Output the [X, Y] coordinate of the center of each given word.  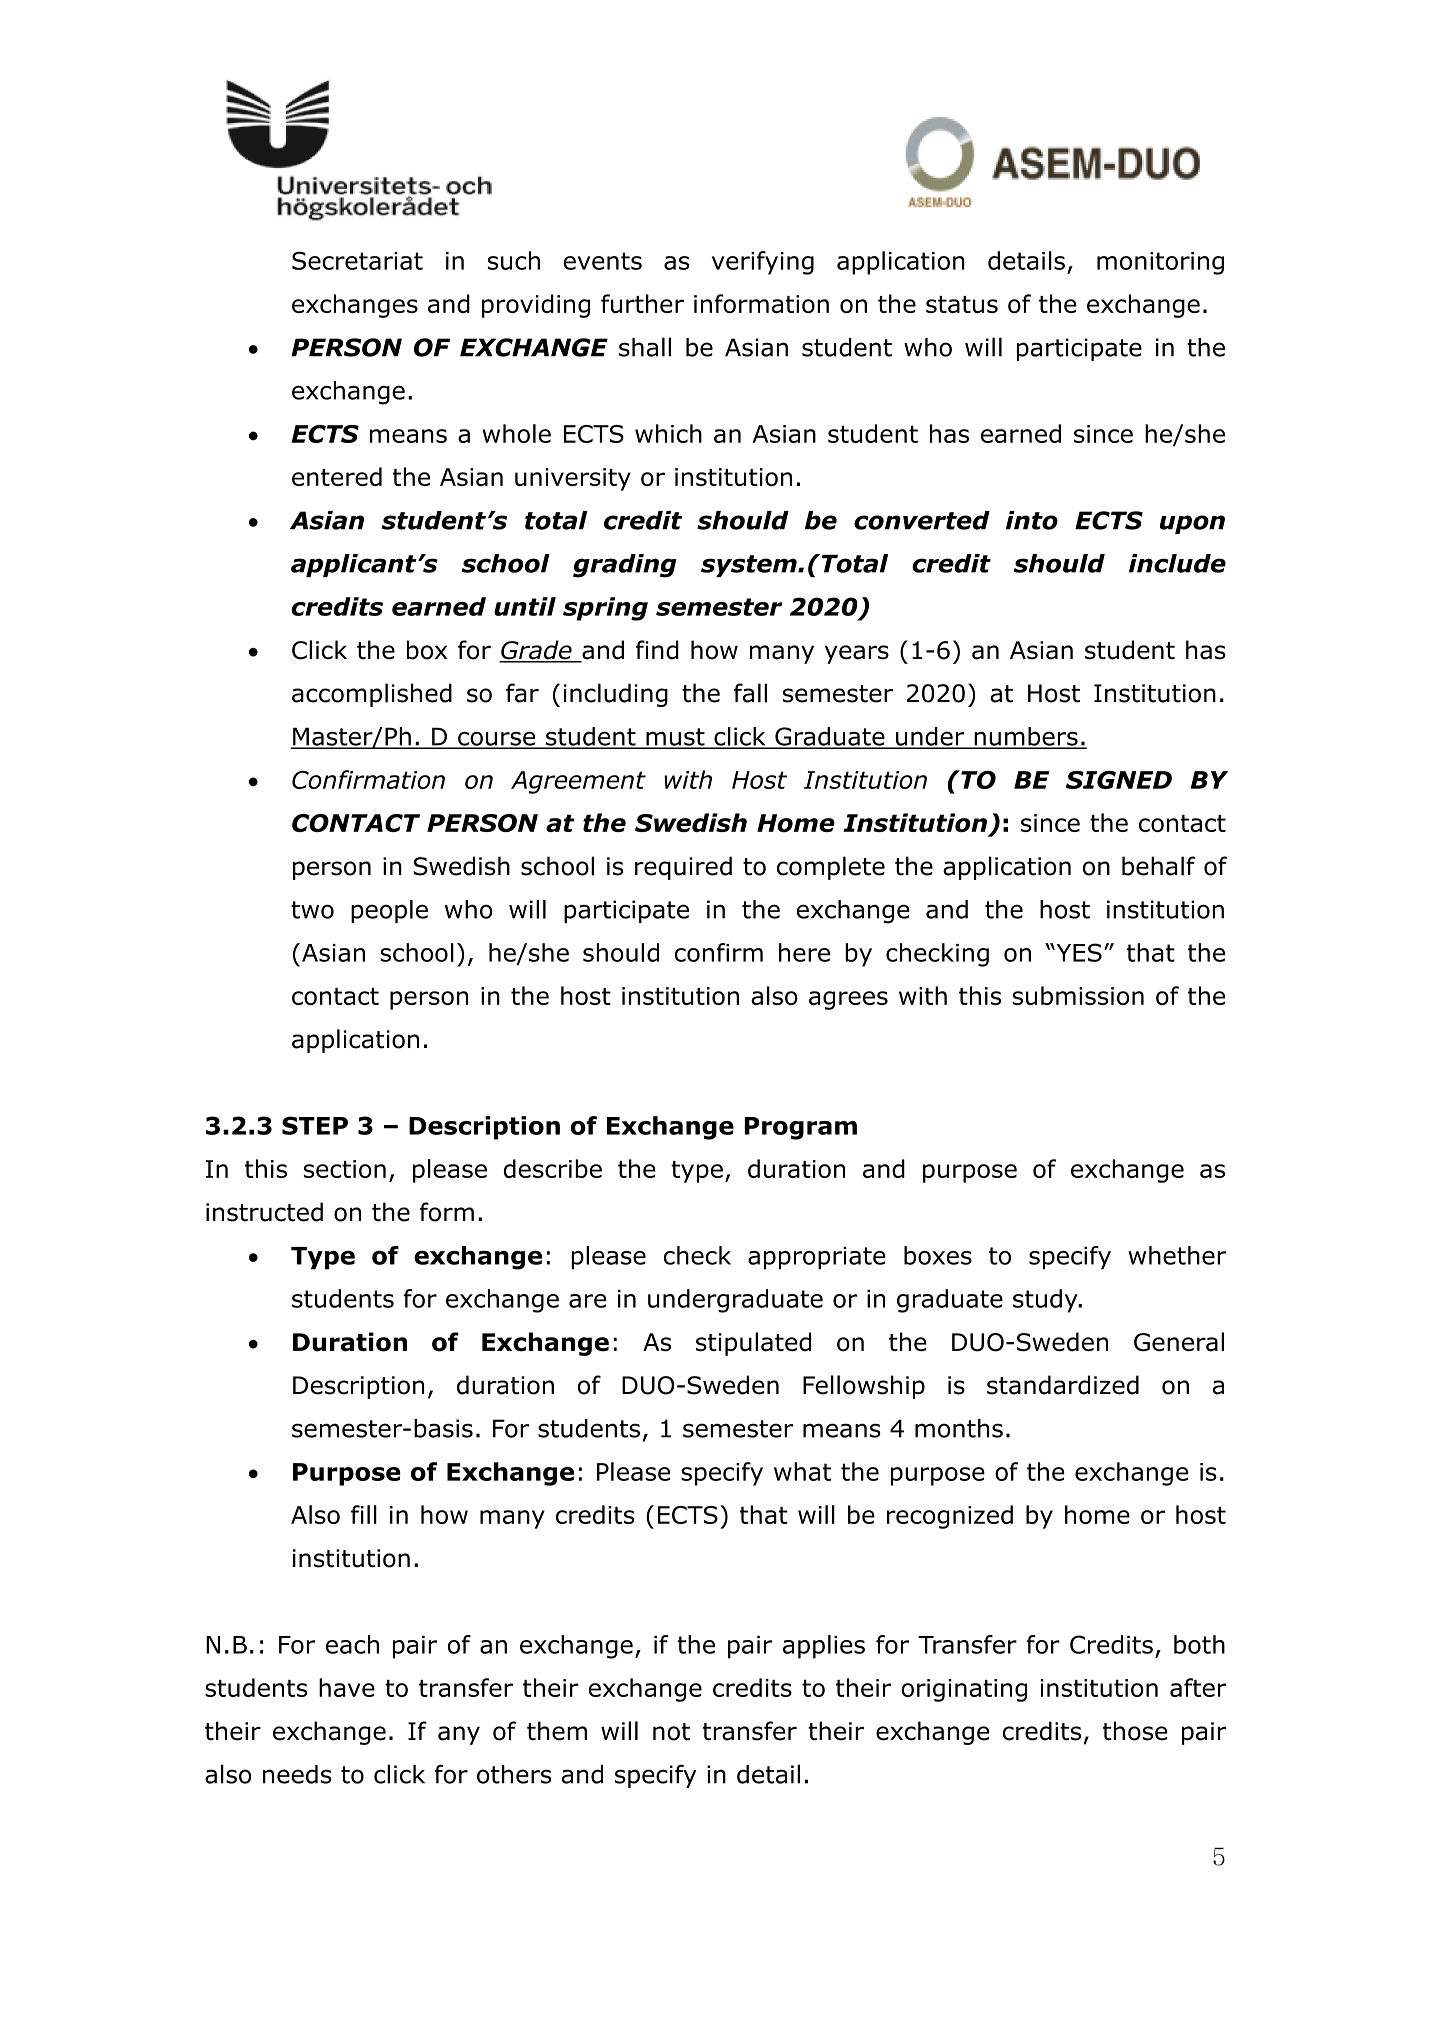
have [347, 1687]
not [671, 1732]
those [1135, 1731]
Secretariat [357, 260]
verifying [763, 263]
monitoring [1160, 263]
